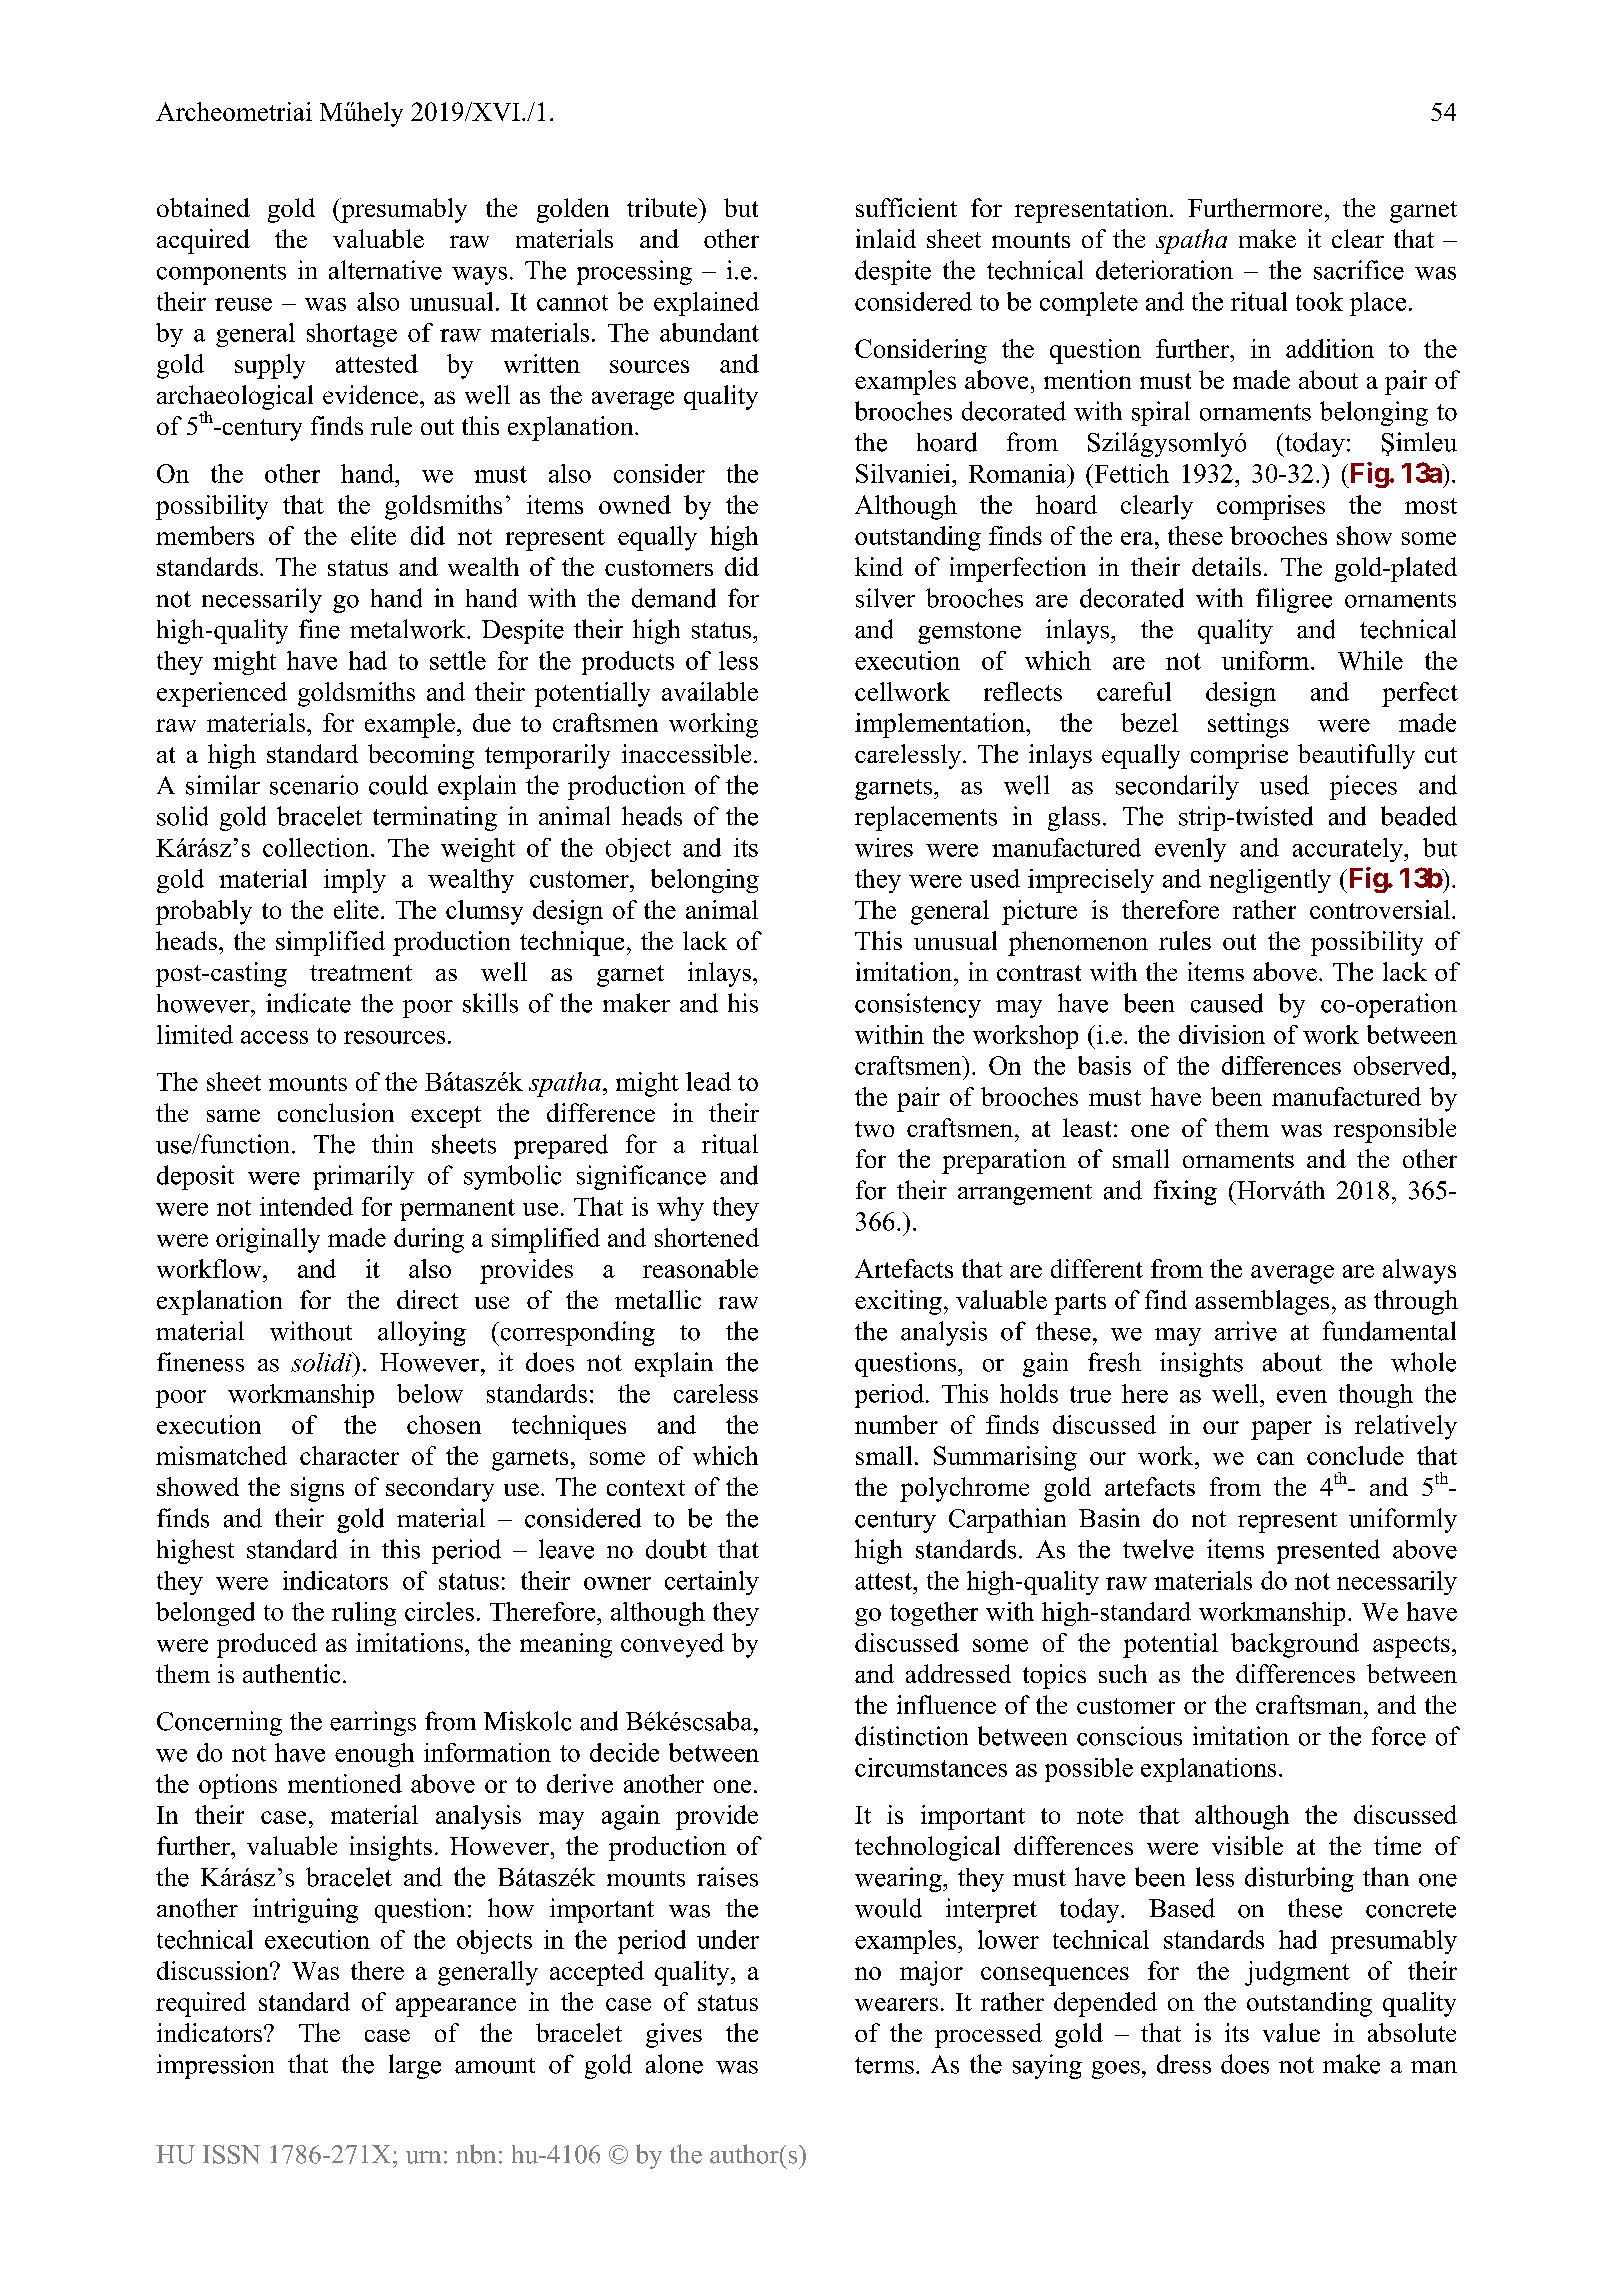  I want to click on fixing, so click(1185, 1192).
